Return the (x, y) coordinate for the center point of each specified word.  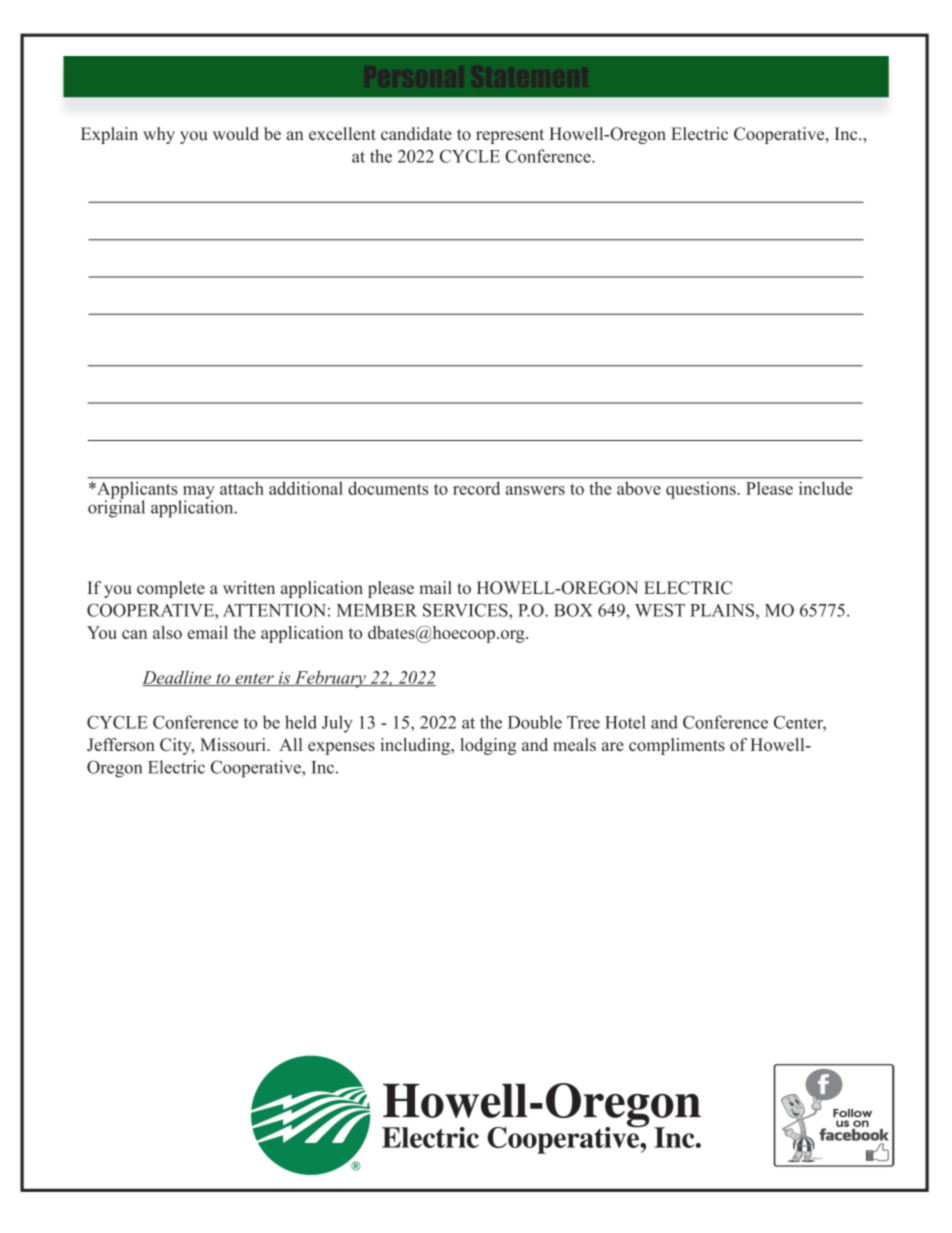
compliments (677, 746)
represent (510, 136)
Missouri (234, 744)
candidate (416, 134)
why (159, 135)
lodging (488, 746)
